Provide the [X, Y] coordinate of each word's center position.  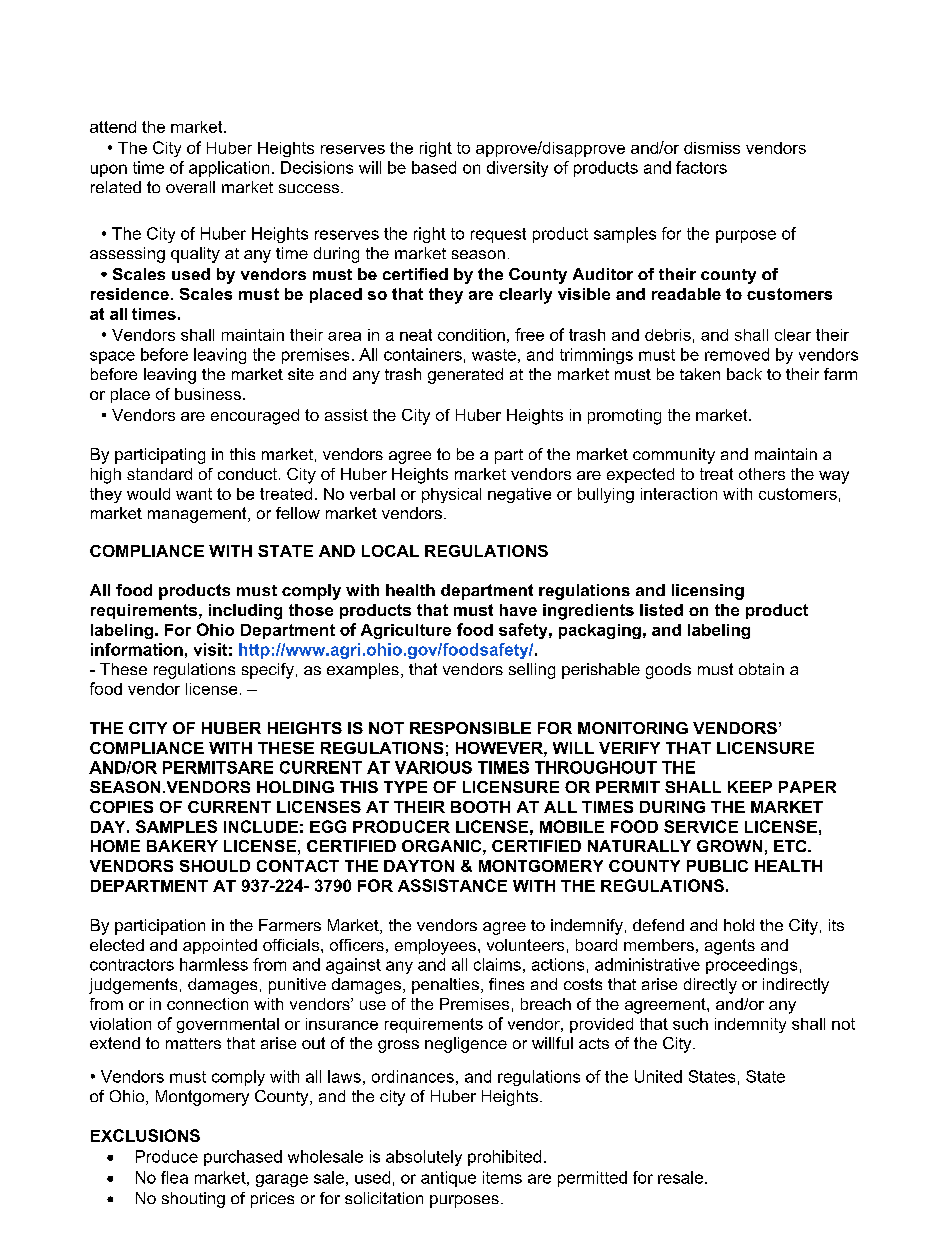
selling [532, 671]
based [434, 167]
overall [190, 187]
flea [174, 1177]
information [137, 649]
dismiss [712, 148]
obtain [761, 669]
